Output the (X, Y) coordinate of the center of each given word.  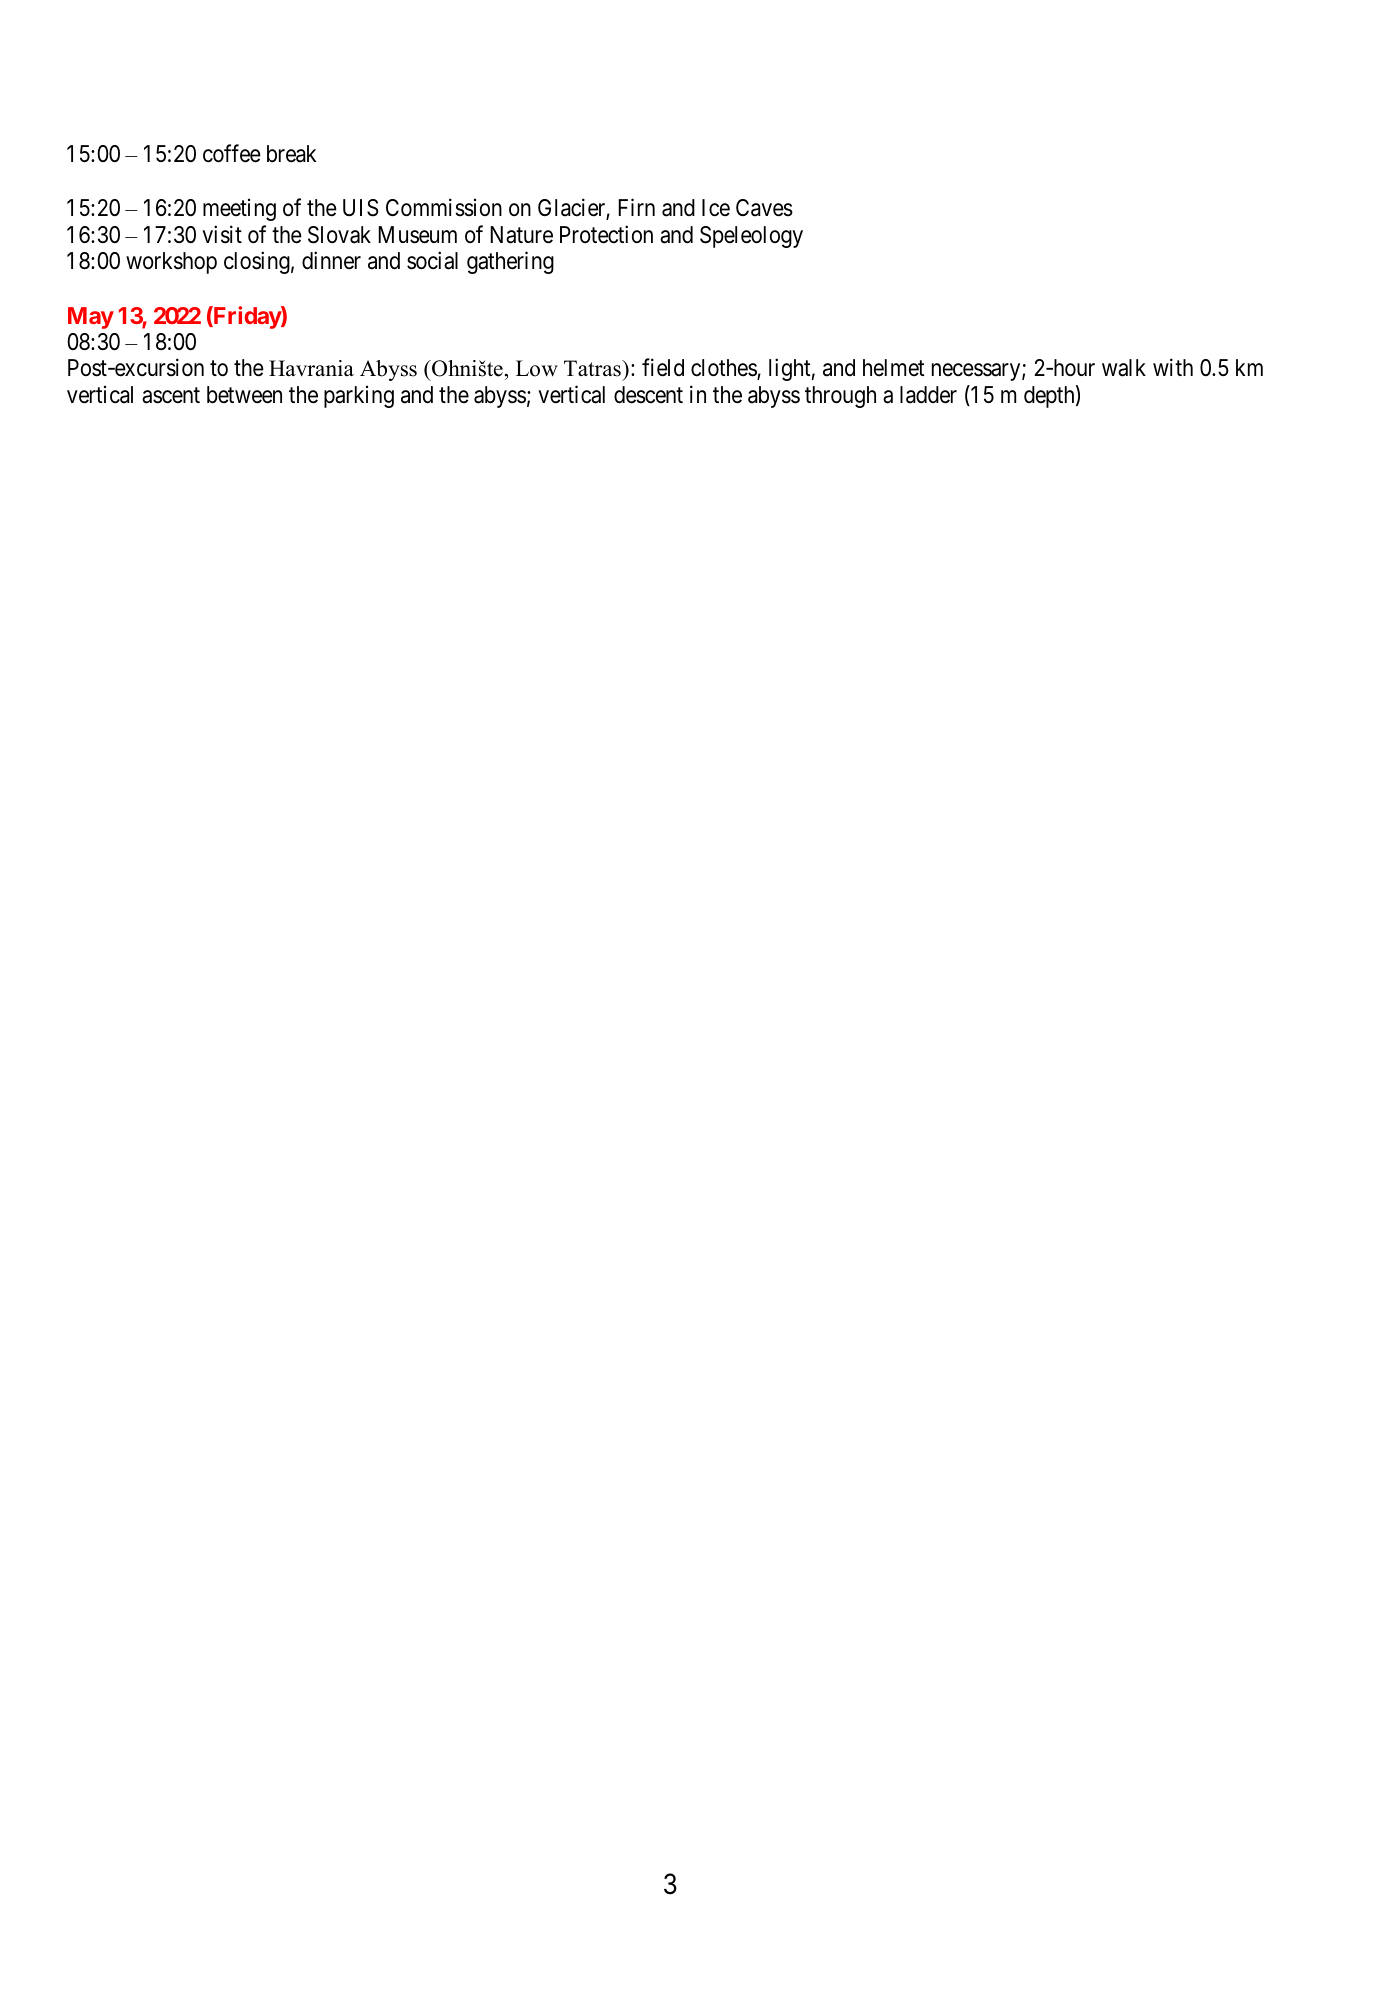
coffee (232, 154)
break (291, 154)
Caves (764, 208)
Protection (606, 234)
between (244, 395)
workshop (171, 263)
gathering (510, 263)
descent (648, 395)
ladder (928, 395)
